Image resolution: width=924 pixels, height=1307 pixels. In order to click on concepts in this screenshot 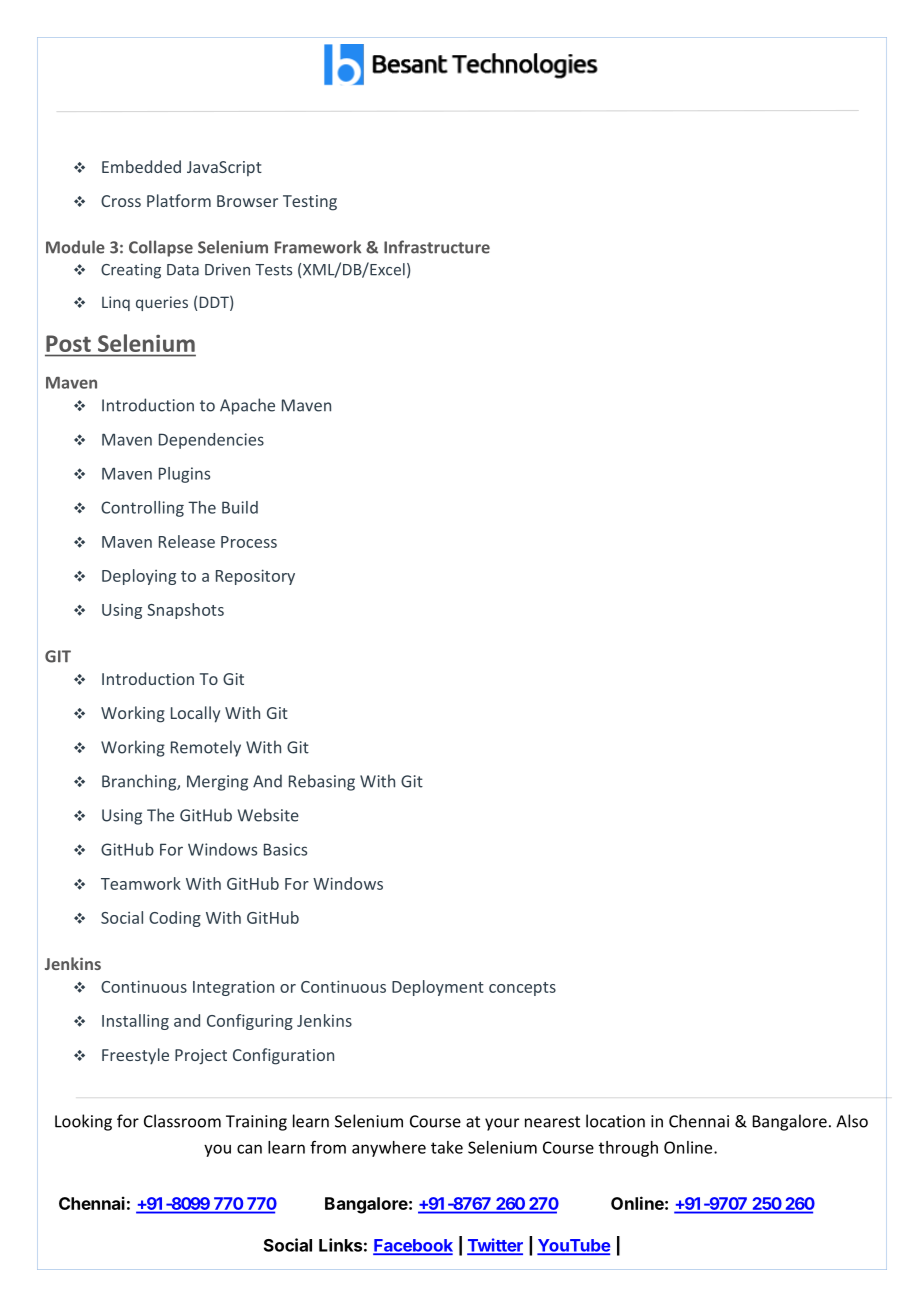, I will do `click(522, 989)`.
